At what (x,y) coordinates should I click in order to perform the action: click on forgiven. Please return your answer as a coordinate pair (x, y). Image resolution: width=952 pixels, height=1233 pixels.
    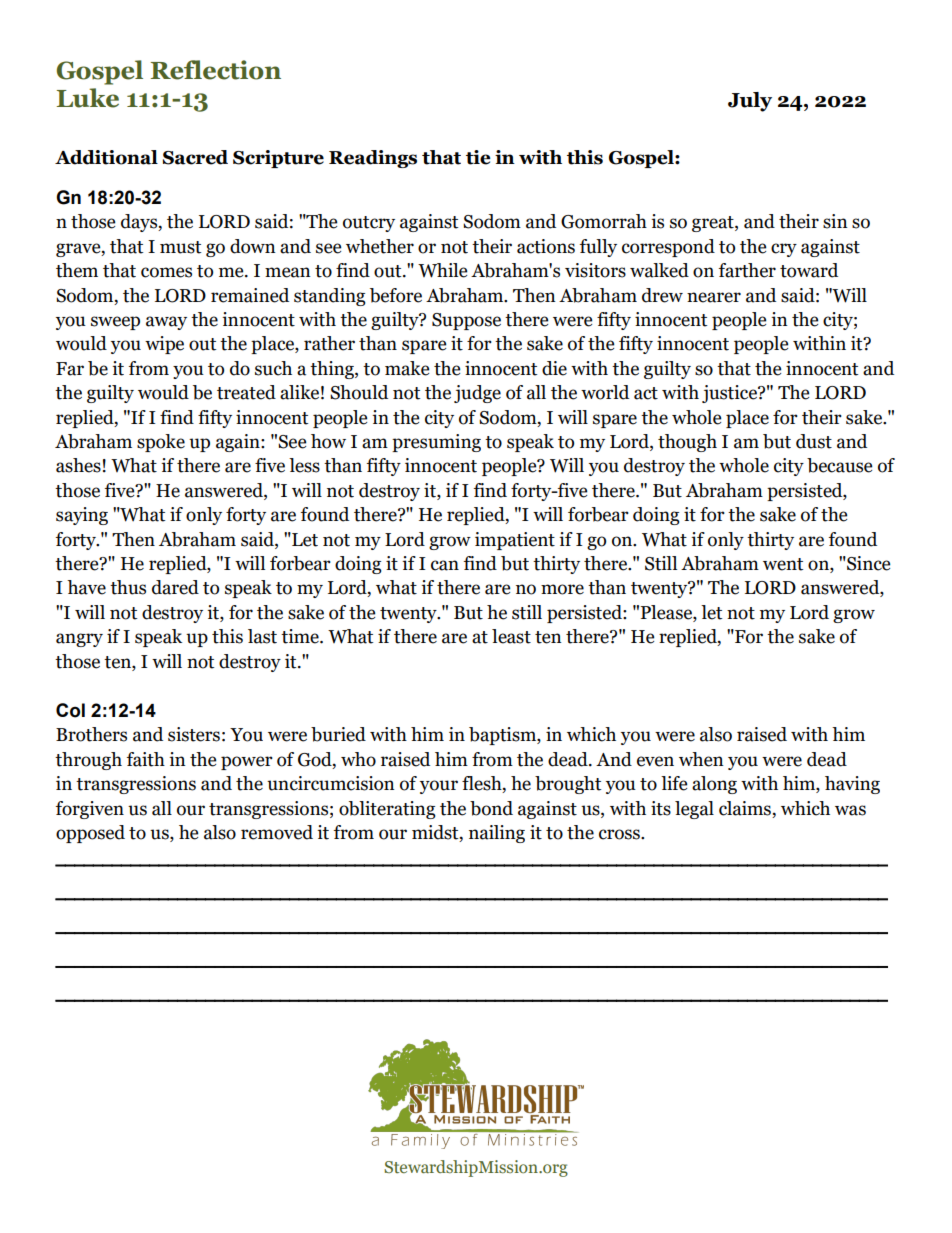
    Looking at the image, I should click on (90, 810).
